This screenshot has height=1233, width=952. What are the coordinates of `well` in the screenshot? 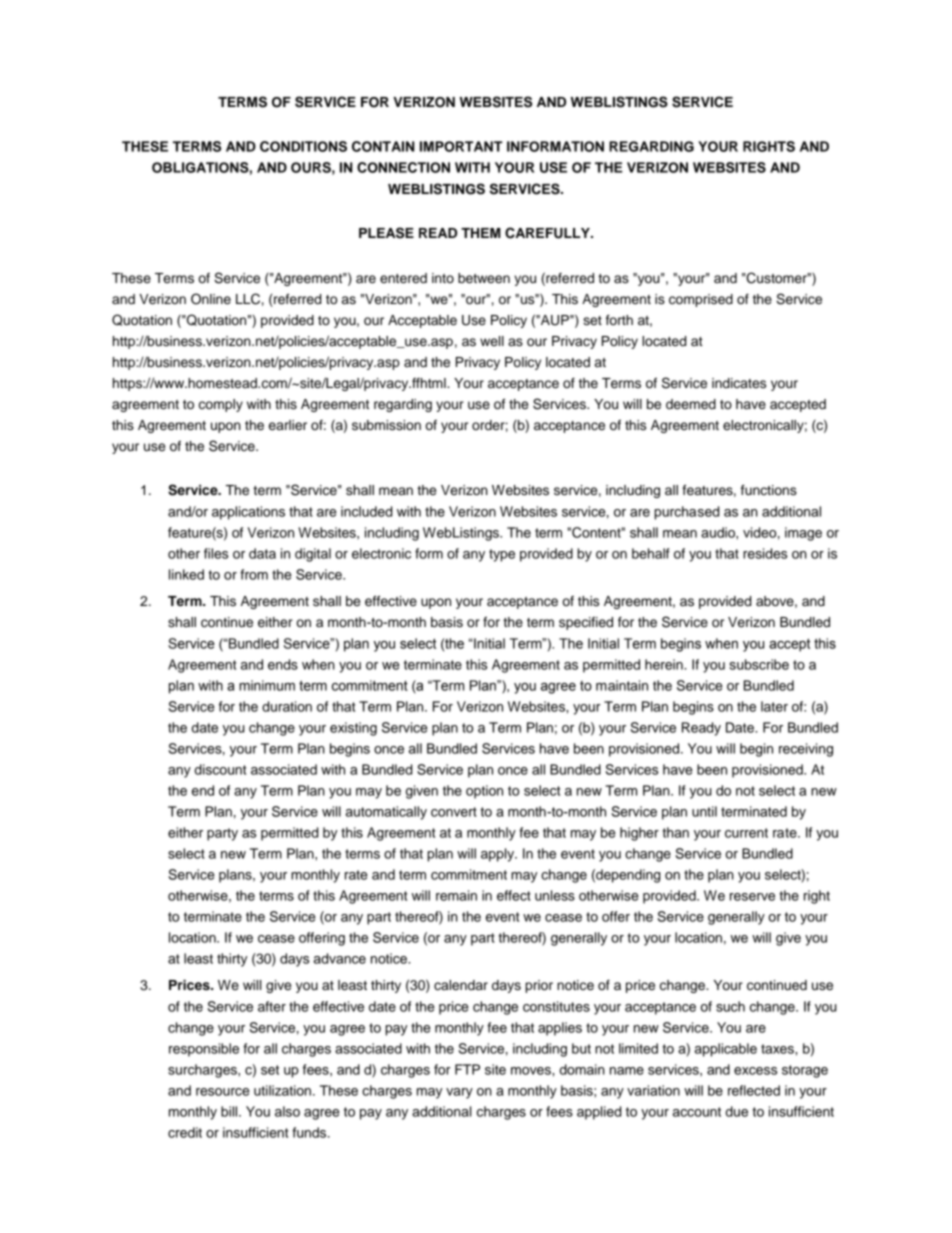 It's located at (492, 341).
